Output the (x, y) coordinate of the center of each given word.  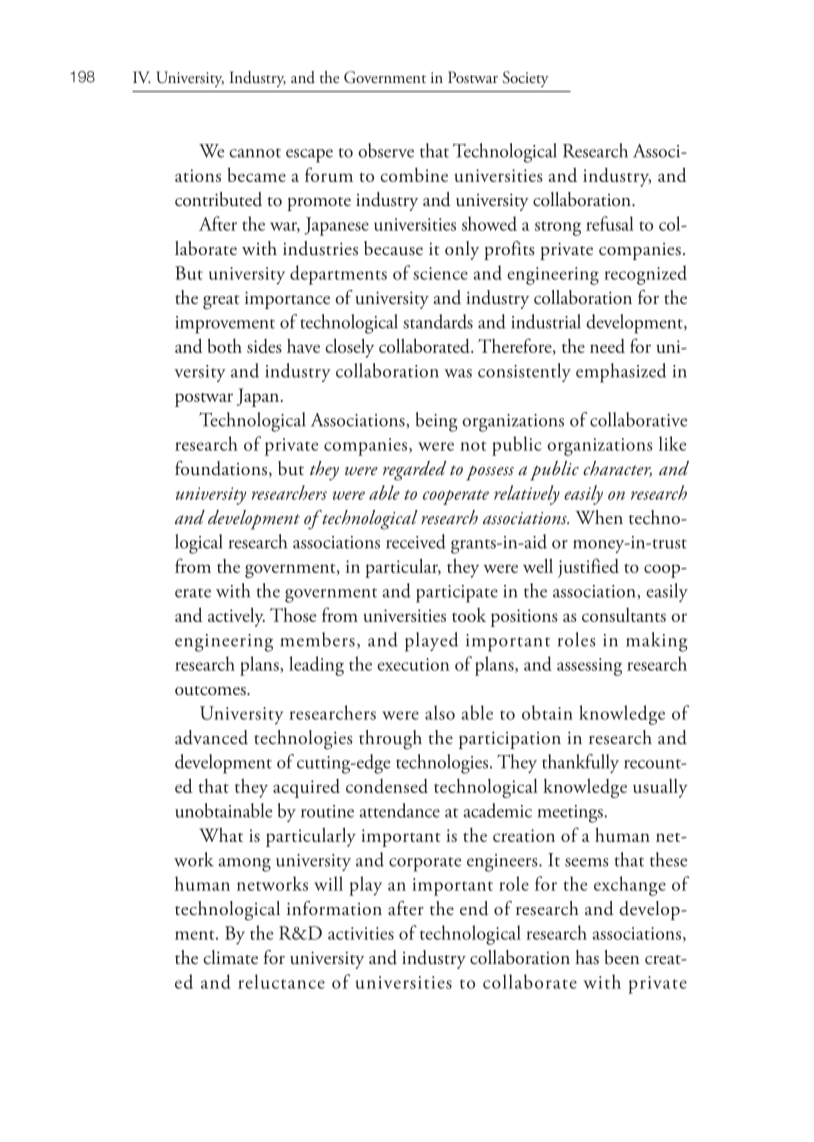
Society (526, 79)
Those (293, 615)
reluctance (281, 981)
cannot (255, 153)
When (599, 517)
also (440, 712)
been (622, 957)
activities (361, 933)
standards (438, 321)
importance (287, 300)
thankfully (580, 763)
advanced (211, 737)
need (607, 346)
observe (386, 150)
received (416, 541)
